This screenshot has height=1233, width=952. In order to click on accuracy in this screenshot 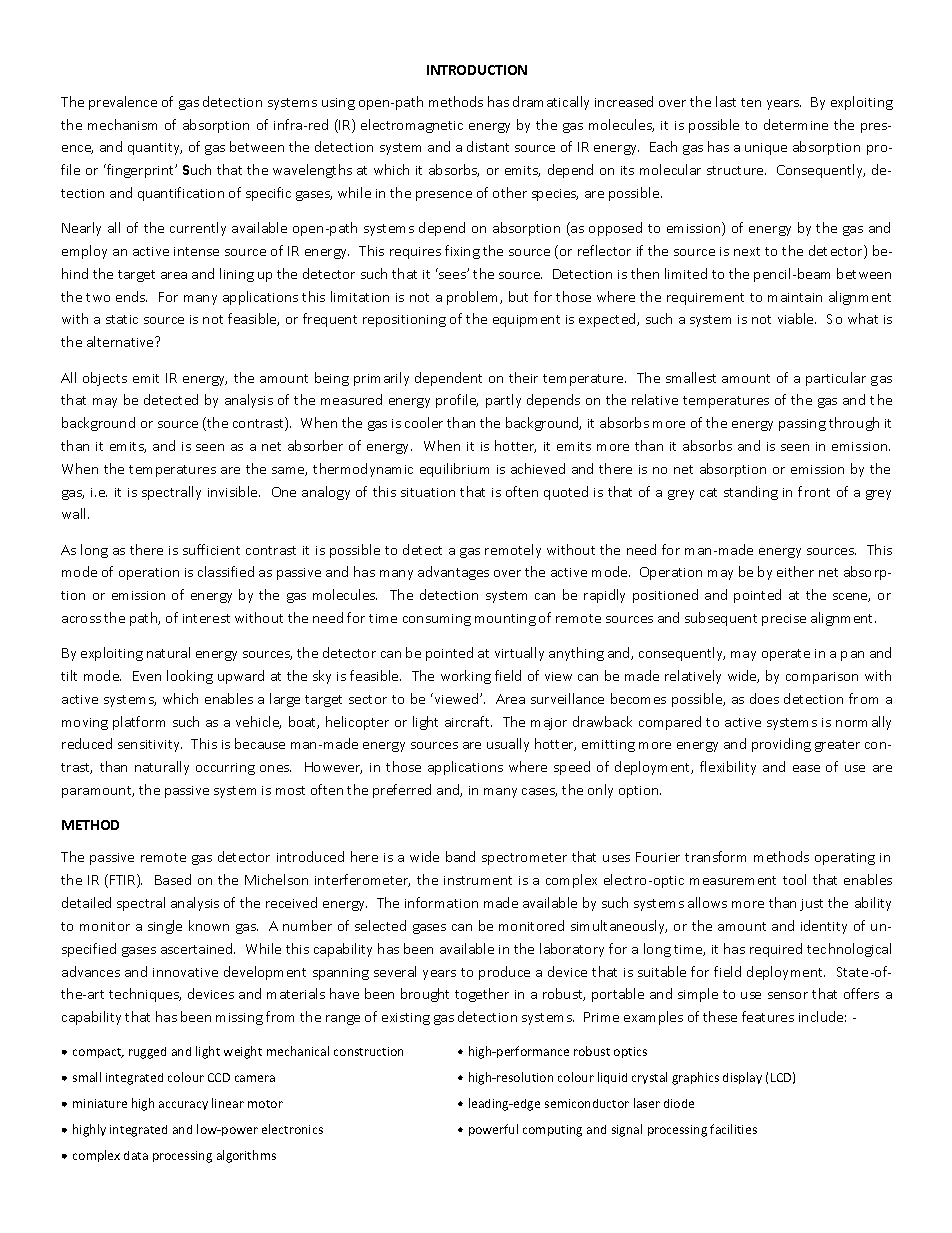, I will do `click(183, 1105)`.
